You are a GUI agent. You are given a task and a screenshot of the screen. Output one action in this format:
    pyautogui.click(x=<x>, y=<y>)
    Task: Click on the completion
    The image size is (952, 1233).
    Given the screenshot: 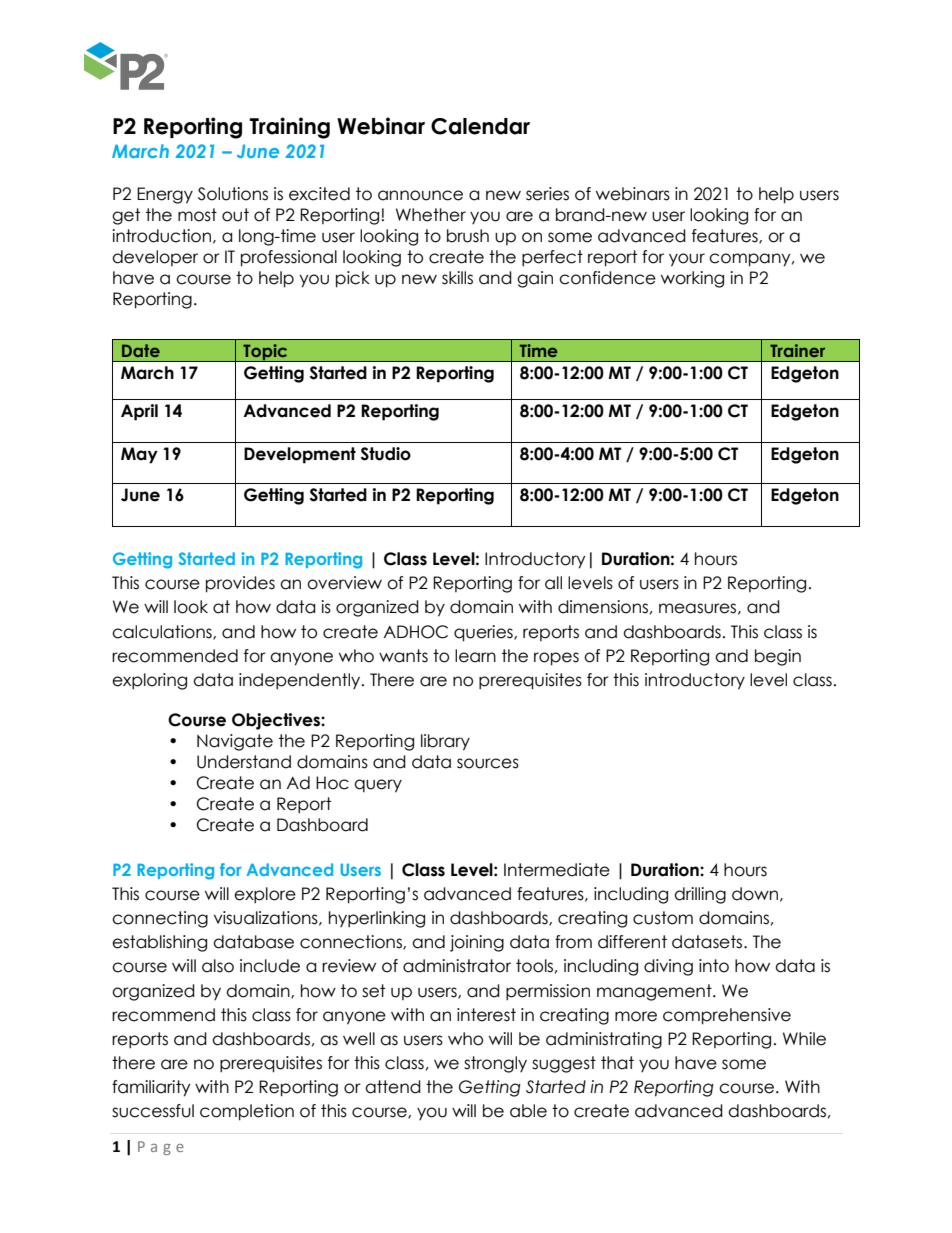 What is the action you would take?
    pyautogui.click(x=247, y=1112)
